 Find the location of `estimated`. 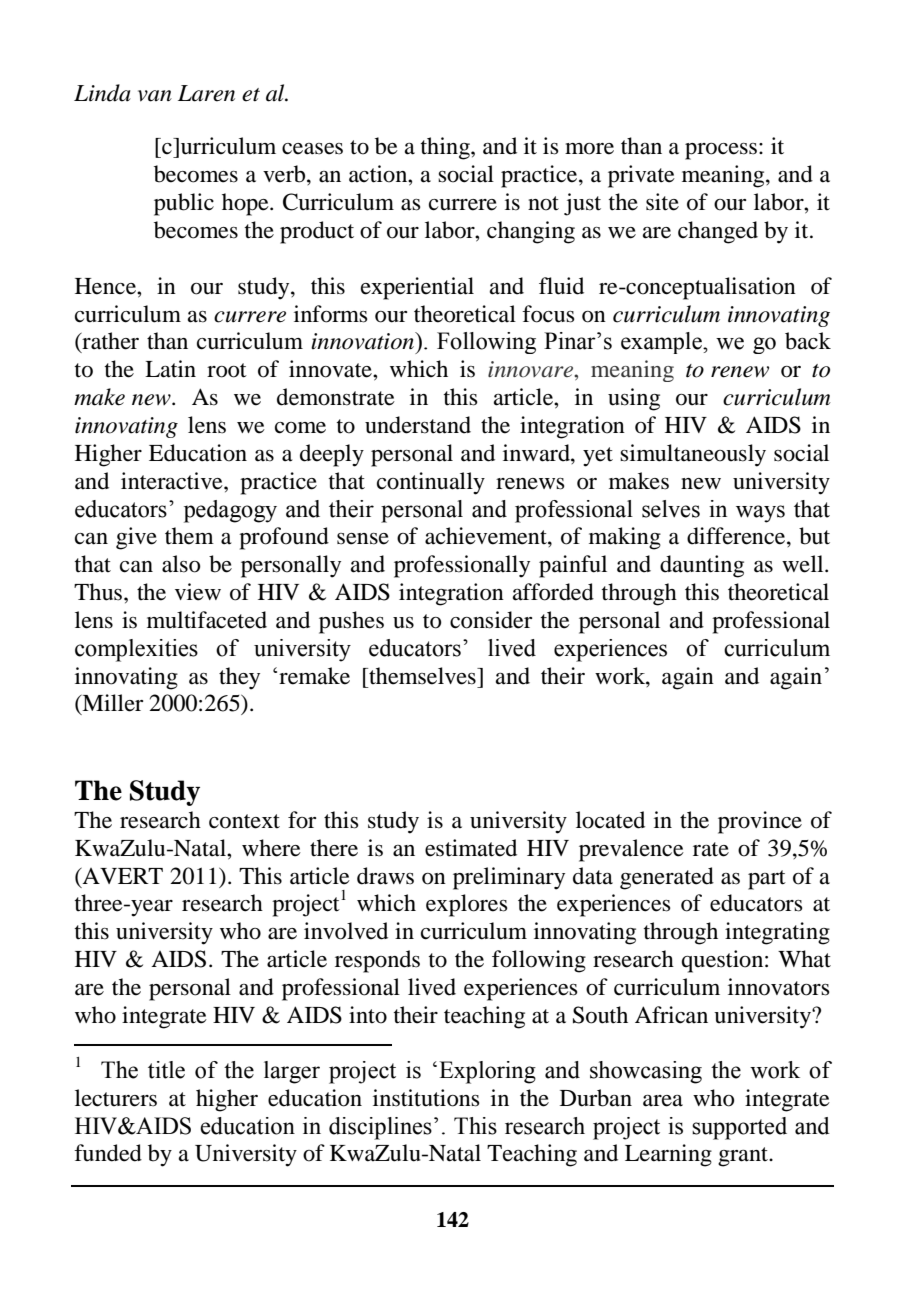

estimated is located at coordinates (471, 848).
